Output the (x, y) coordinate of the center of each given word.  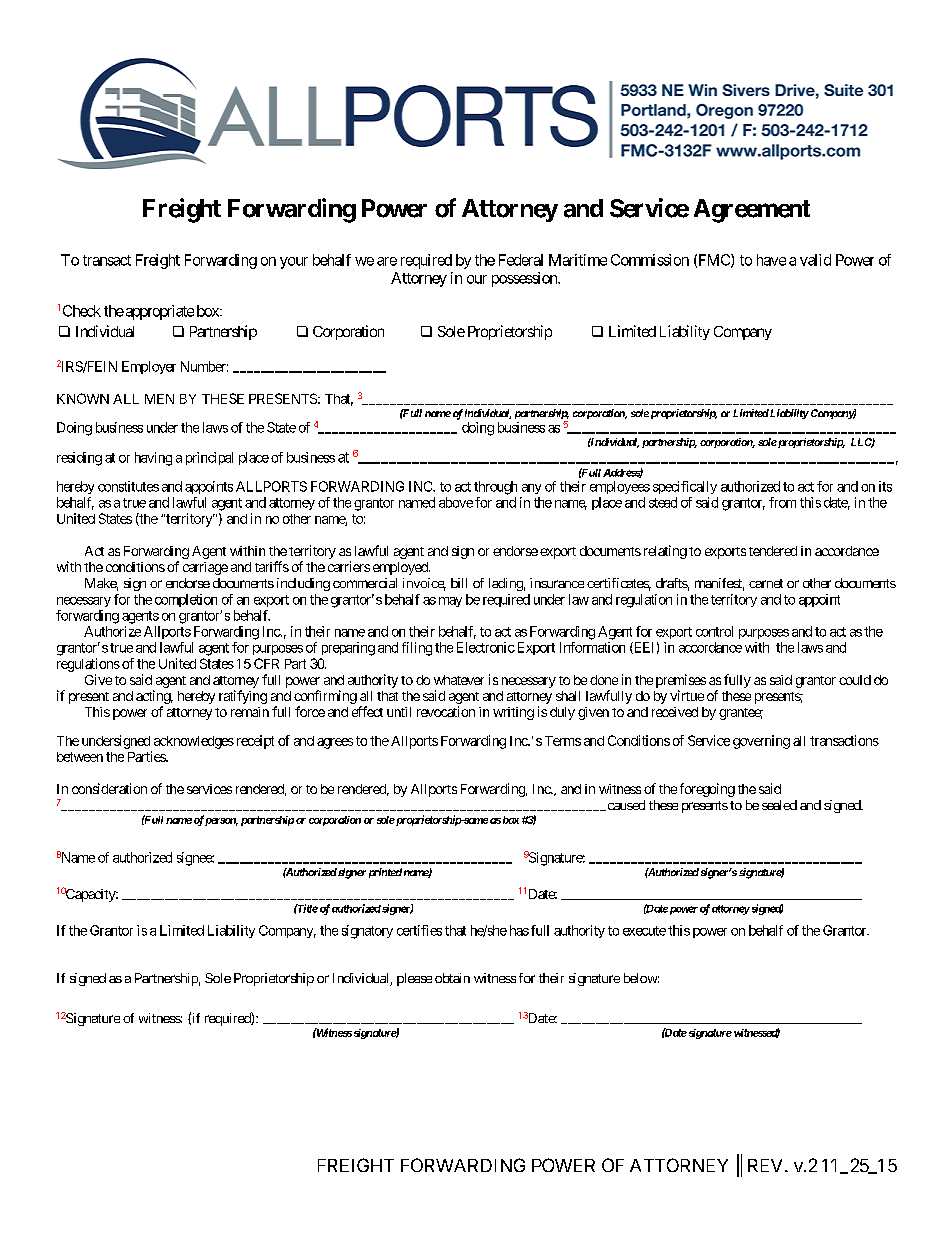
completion (186, 600)
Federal (521, 260)
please (414, 979)
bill (459, 583)
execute (644, 931)
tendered (773, 551)
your (294, 263)
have (771, 260)
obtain (452, 978)
